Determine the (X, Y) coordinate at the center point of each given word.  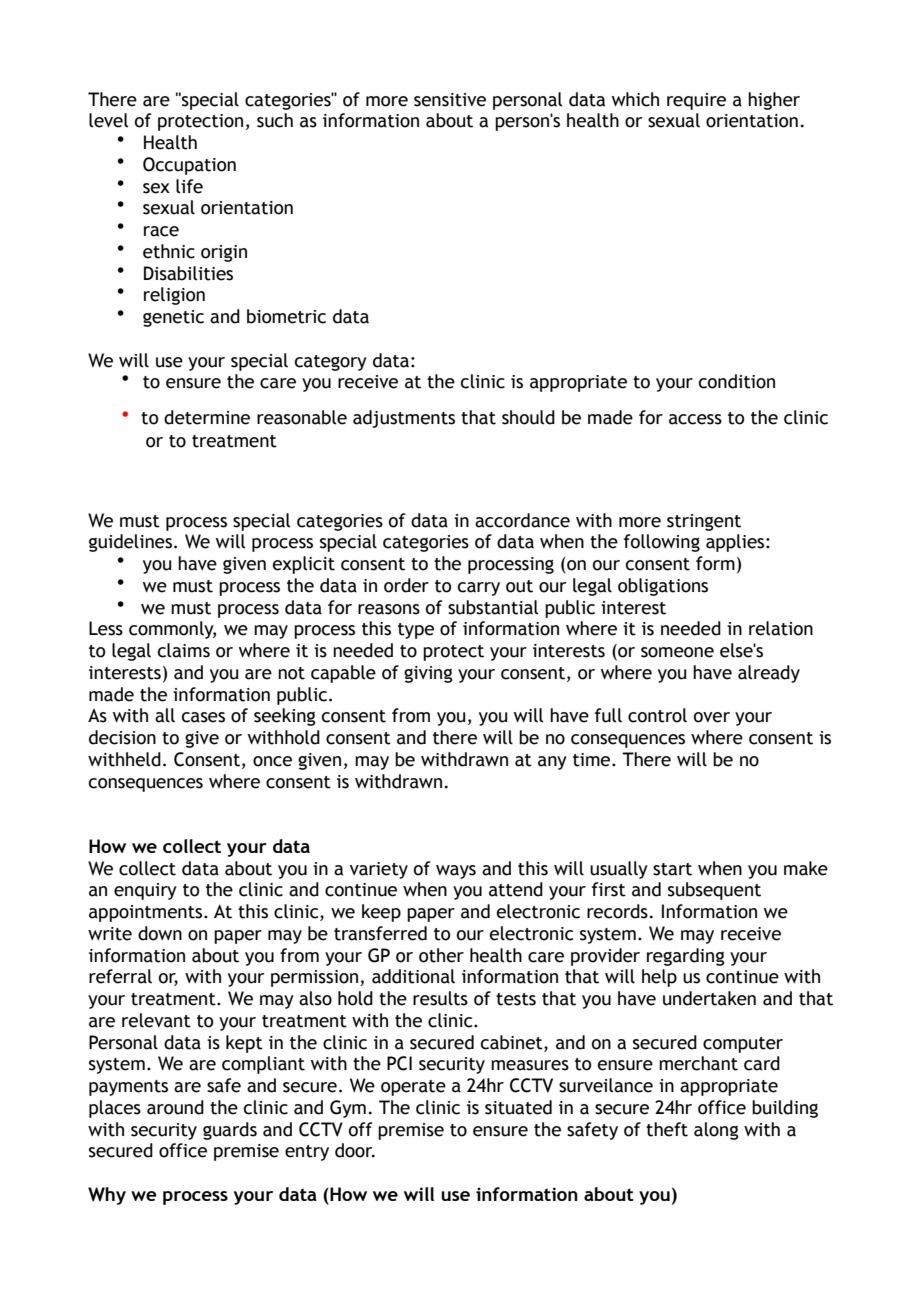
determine (207, 417)
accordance (522, 520)
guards (230, 1131)
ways (456, 872)
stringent (704, 522)
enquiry (145, 891)
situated (518, 1107)
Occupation (189, 166)
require (696, 101)
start (672, 869)
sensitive (450, 100)
